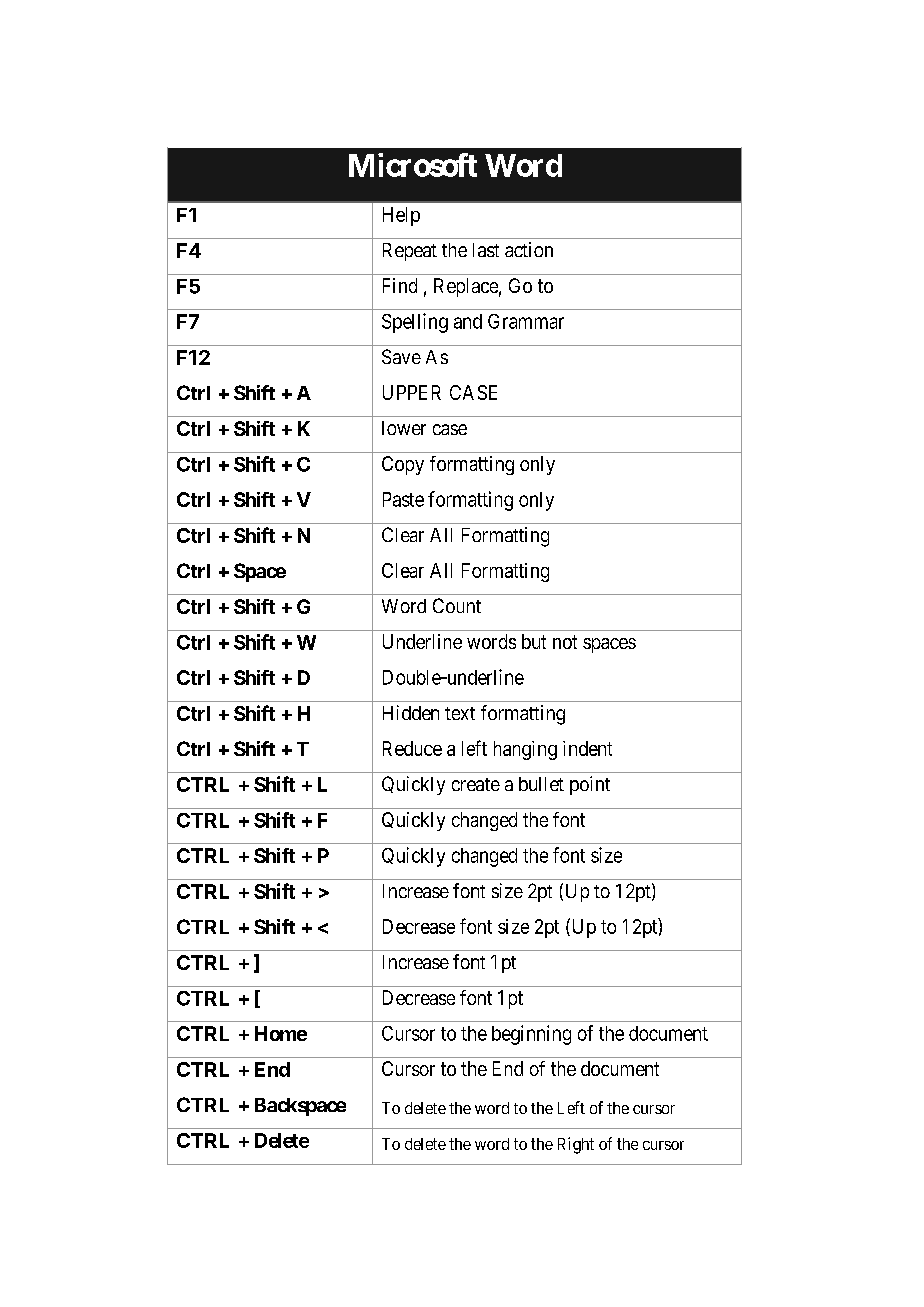 This screenshot has width=924, height=1307. I want to click on beginning, so click(531, 1035).
